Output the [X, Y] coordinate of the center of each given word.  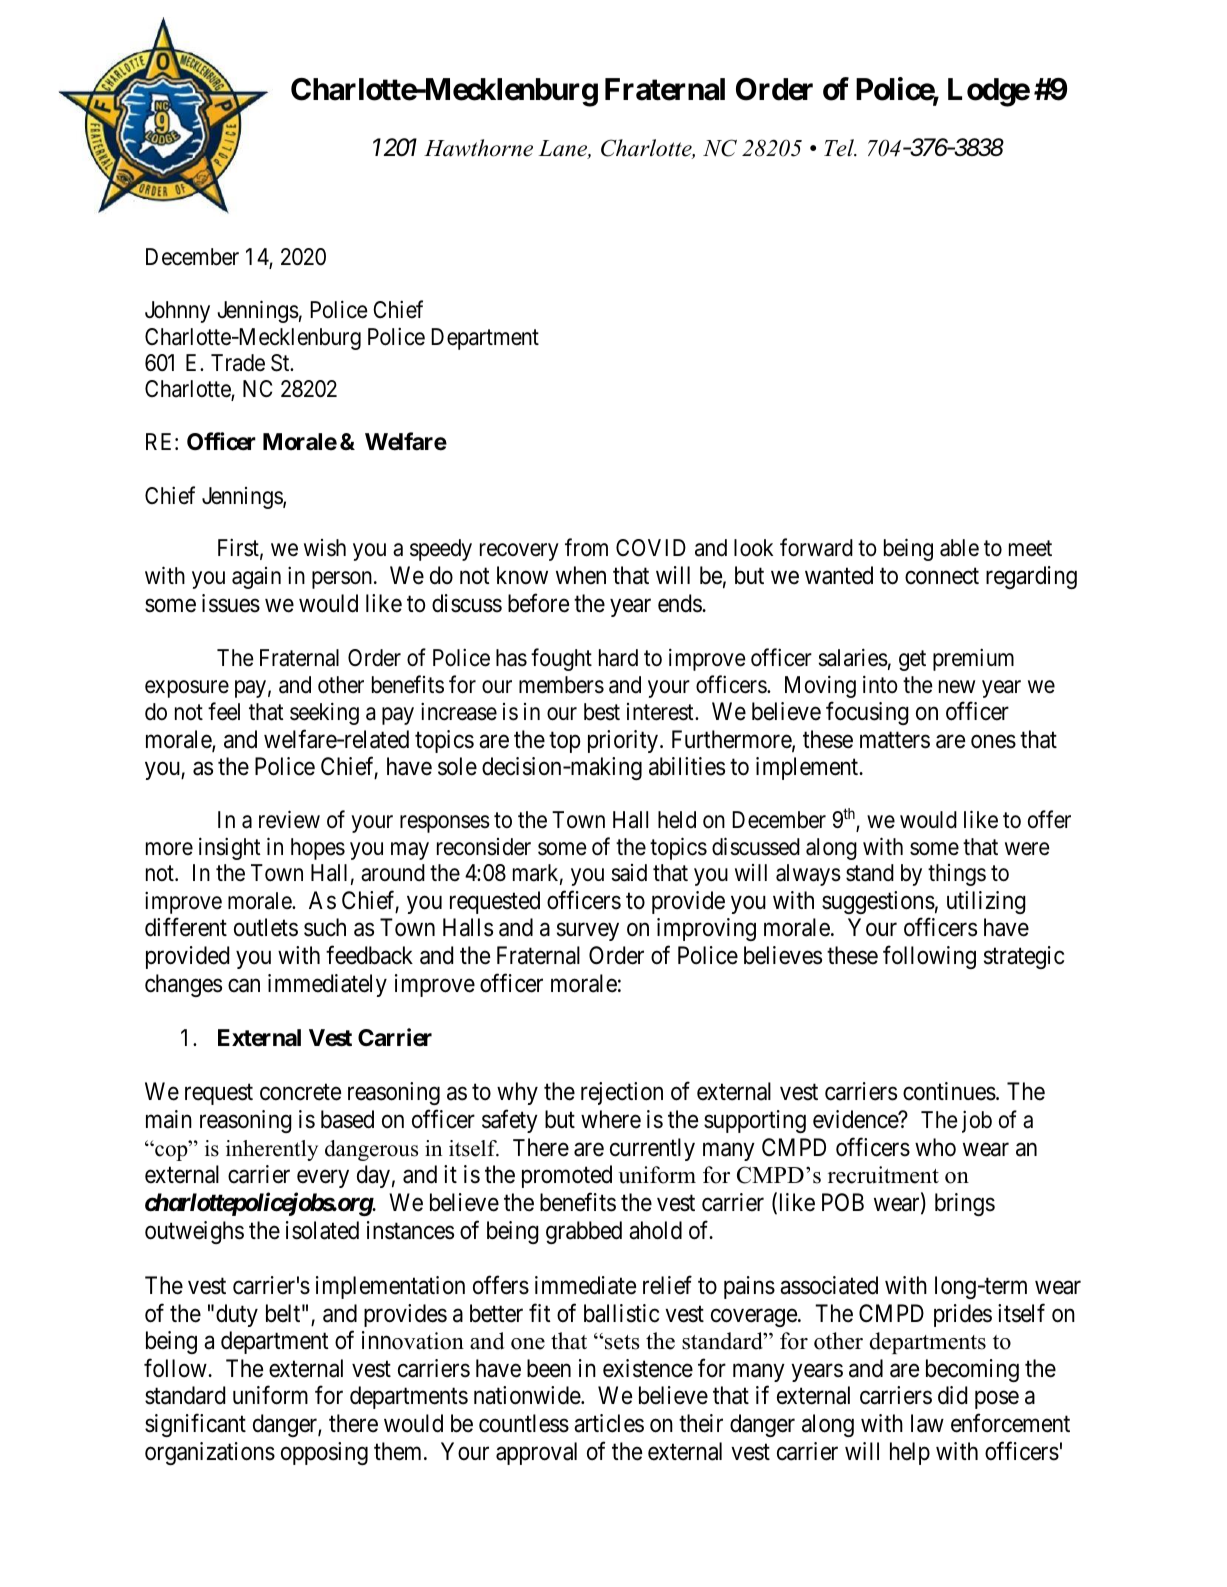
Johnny [177, 312]
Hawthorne [478, 148]
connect [942, 576]
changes [183, 985]
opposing [324, 1453]
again [256, 578]
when [581, 575]
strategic [1024, 957]
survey [588, 932]
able [959, 548]
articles [609, 1423]
